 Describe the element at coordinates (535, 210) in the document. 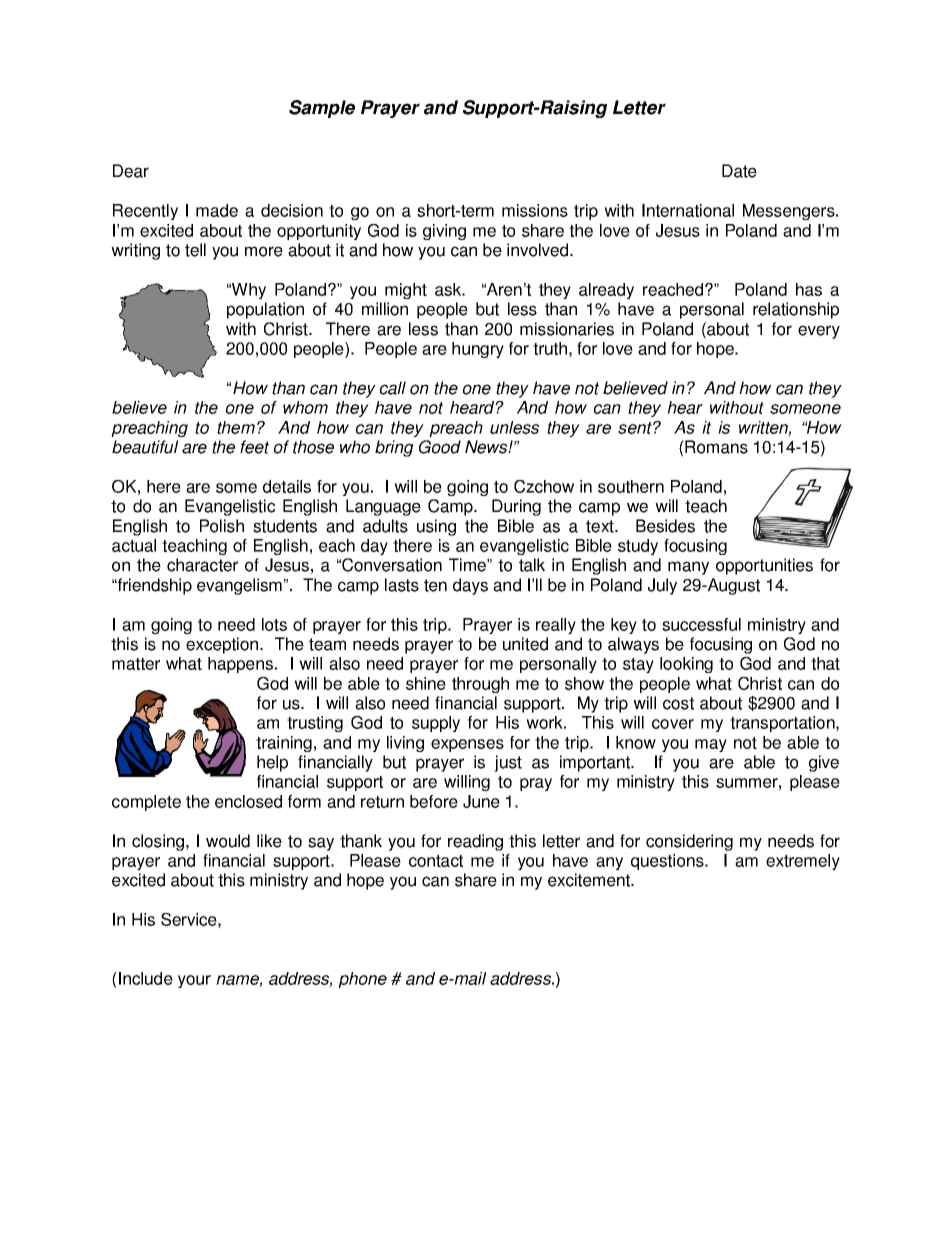

I see `missions` at that location.
